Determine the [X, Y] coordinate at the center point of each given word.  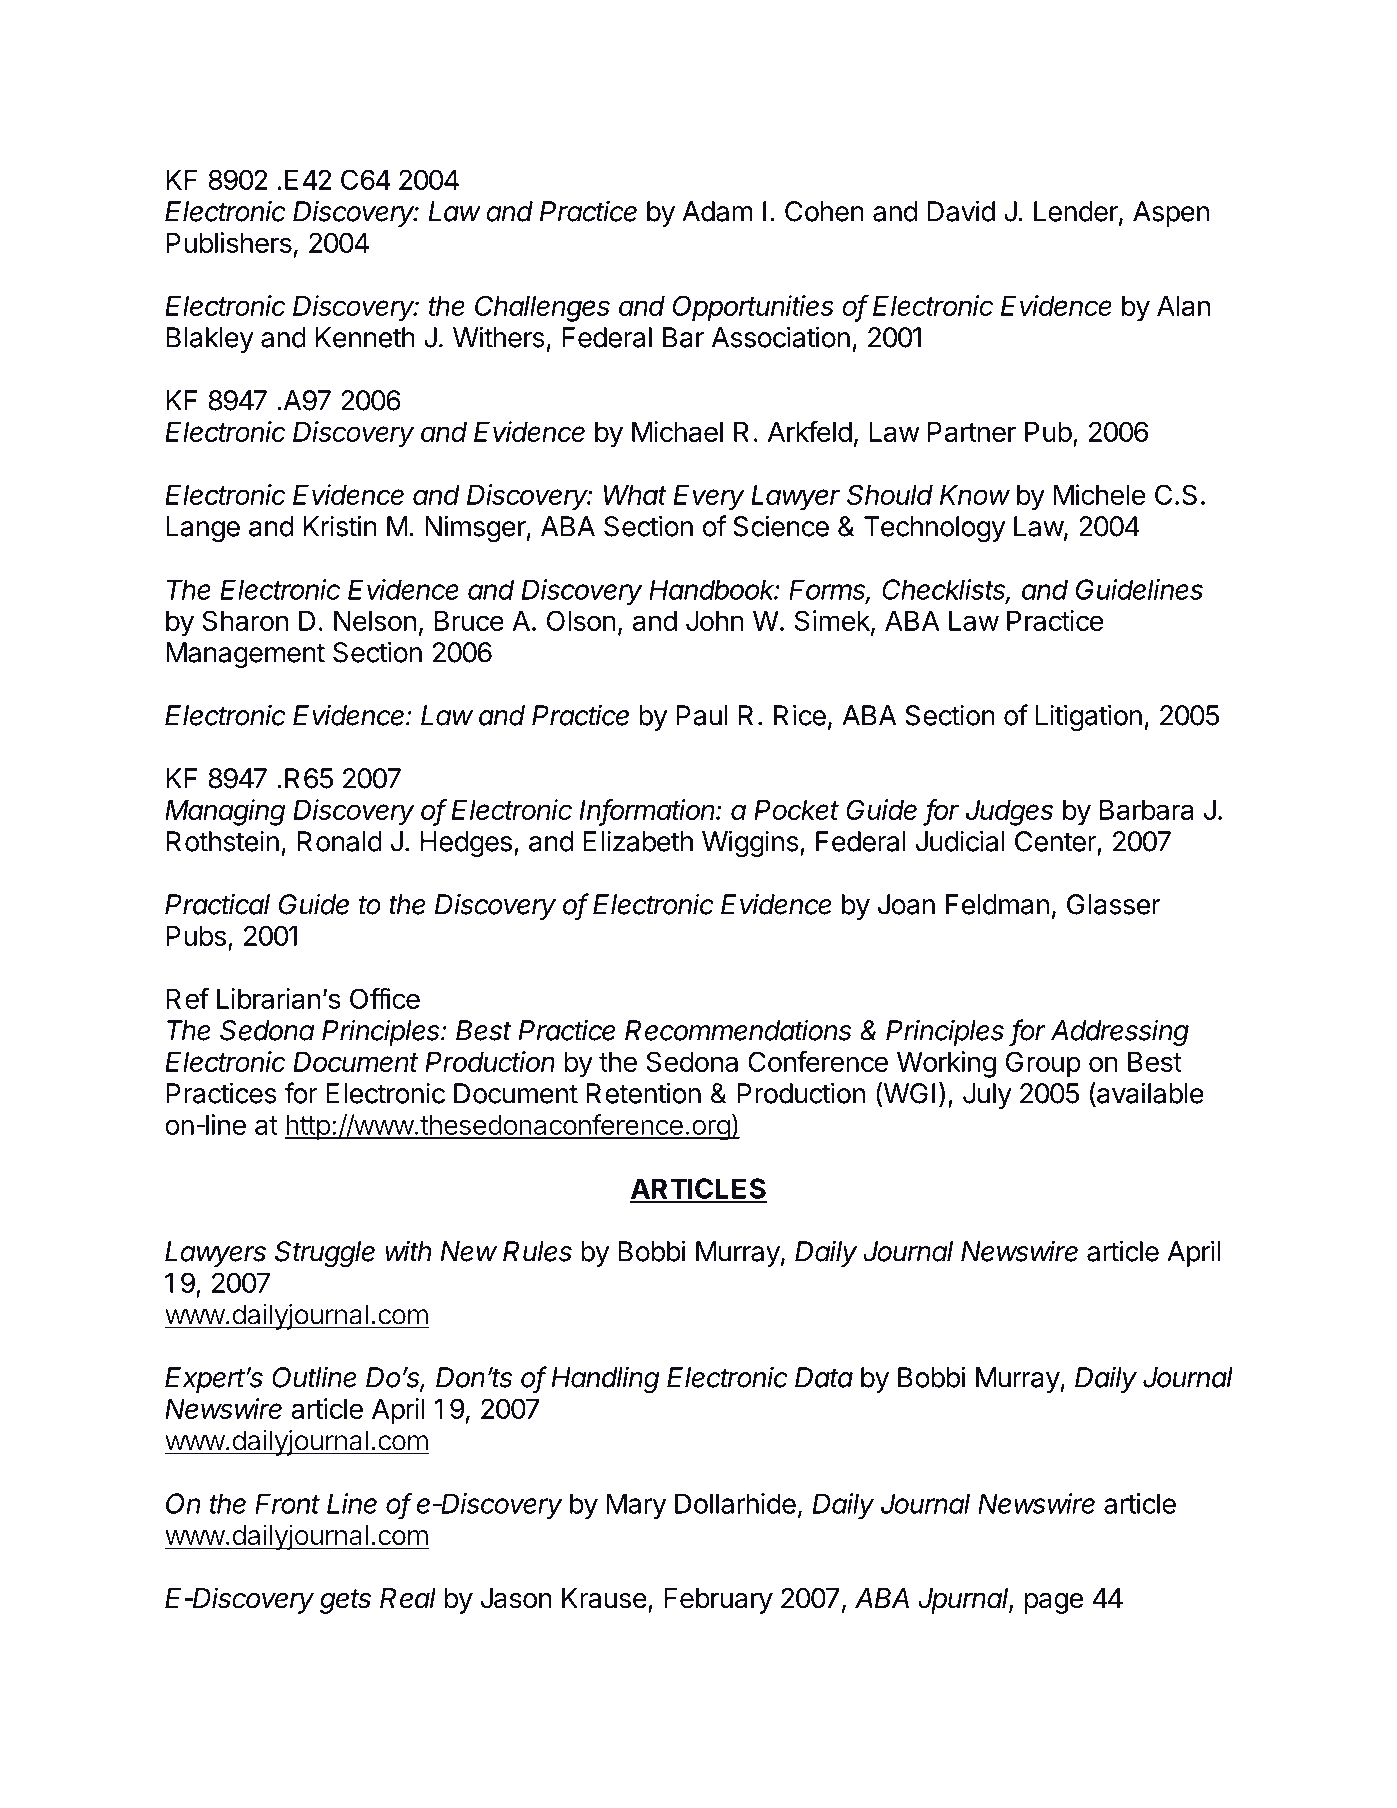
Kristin [340, 526]
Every [709, 498]
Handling [605, 1379]
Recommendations [738, 1030]
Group [1043, 1064]
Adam [717, 211]
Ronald [339, 841]
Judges [1009, 813]
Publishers [229, 242]
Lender [1077, 212]
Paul [702, 715]
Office [385, 998]
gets [345, 1601]
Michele [1099, 494]
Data [824, 1377]
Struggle [325, 1254]
